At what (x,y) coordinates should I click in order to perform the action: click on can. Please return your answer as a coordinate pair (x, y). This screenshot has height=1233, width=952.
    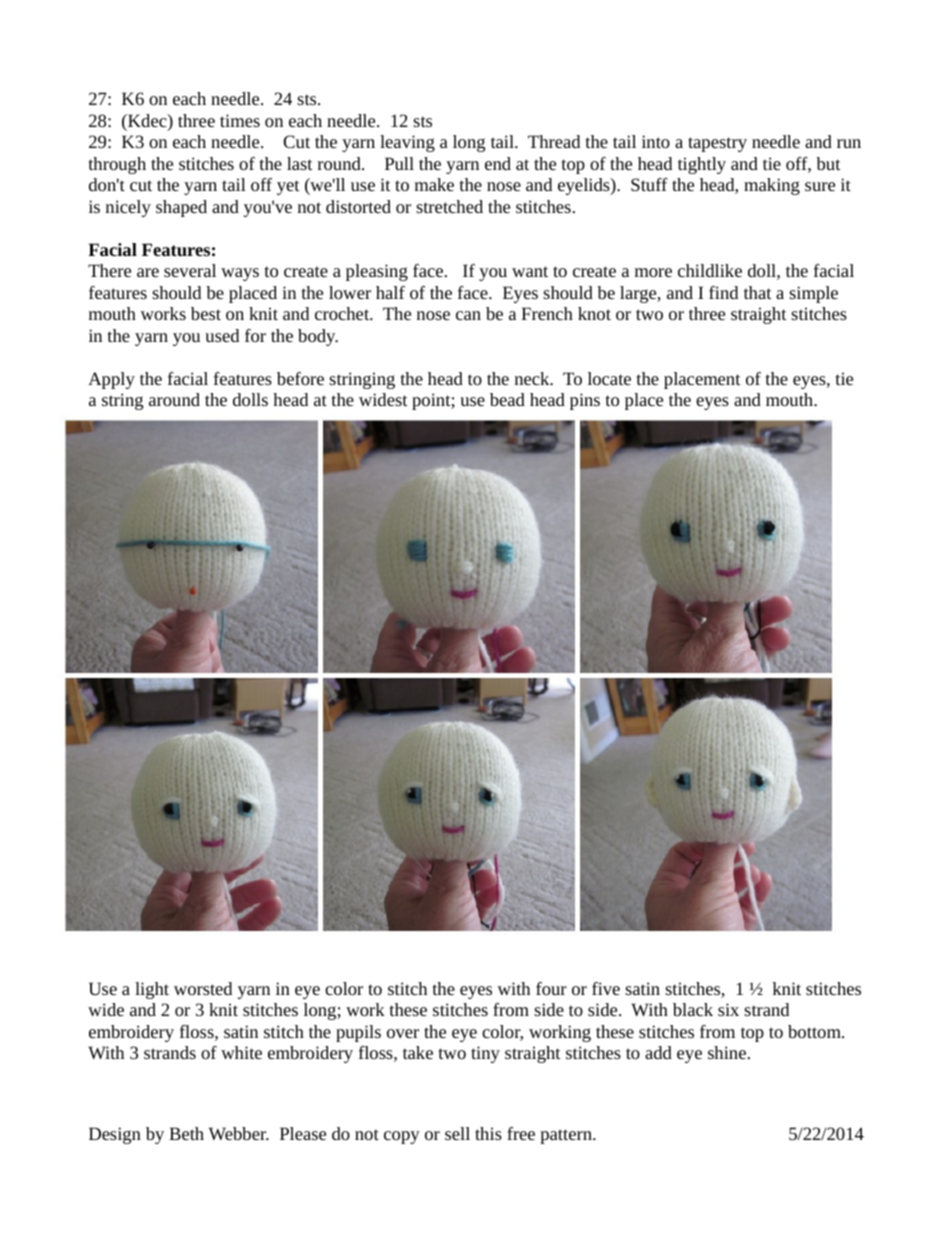
    Looking at the image, I should click on (468, 315).
